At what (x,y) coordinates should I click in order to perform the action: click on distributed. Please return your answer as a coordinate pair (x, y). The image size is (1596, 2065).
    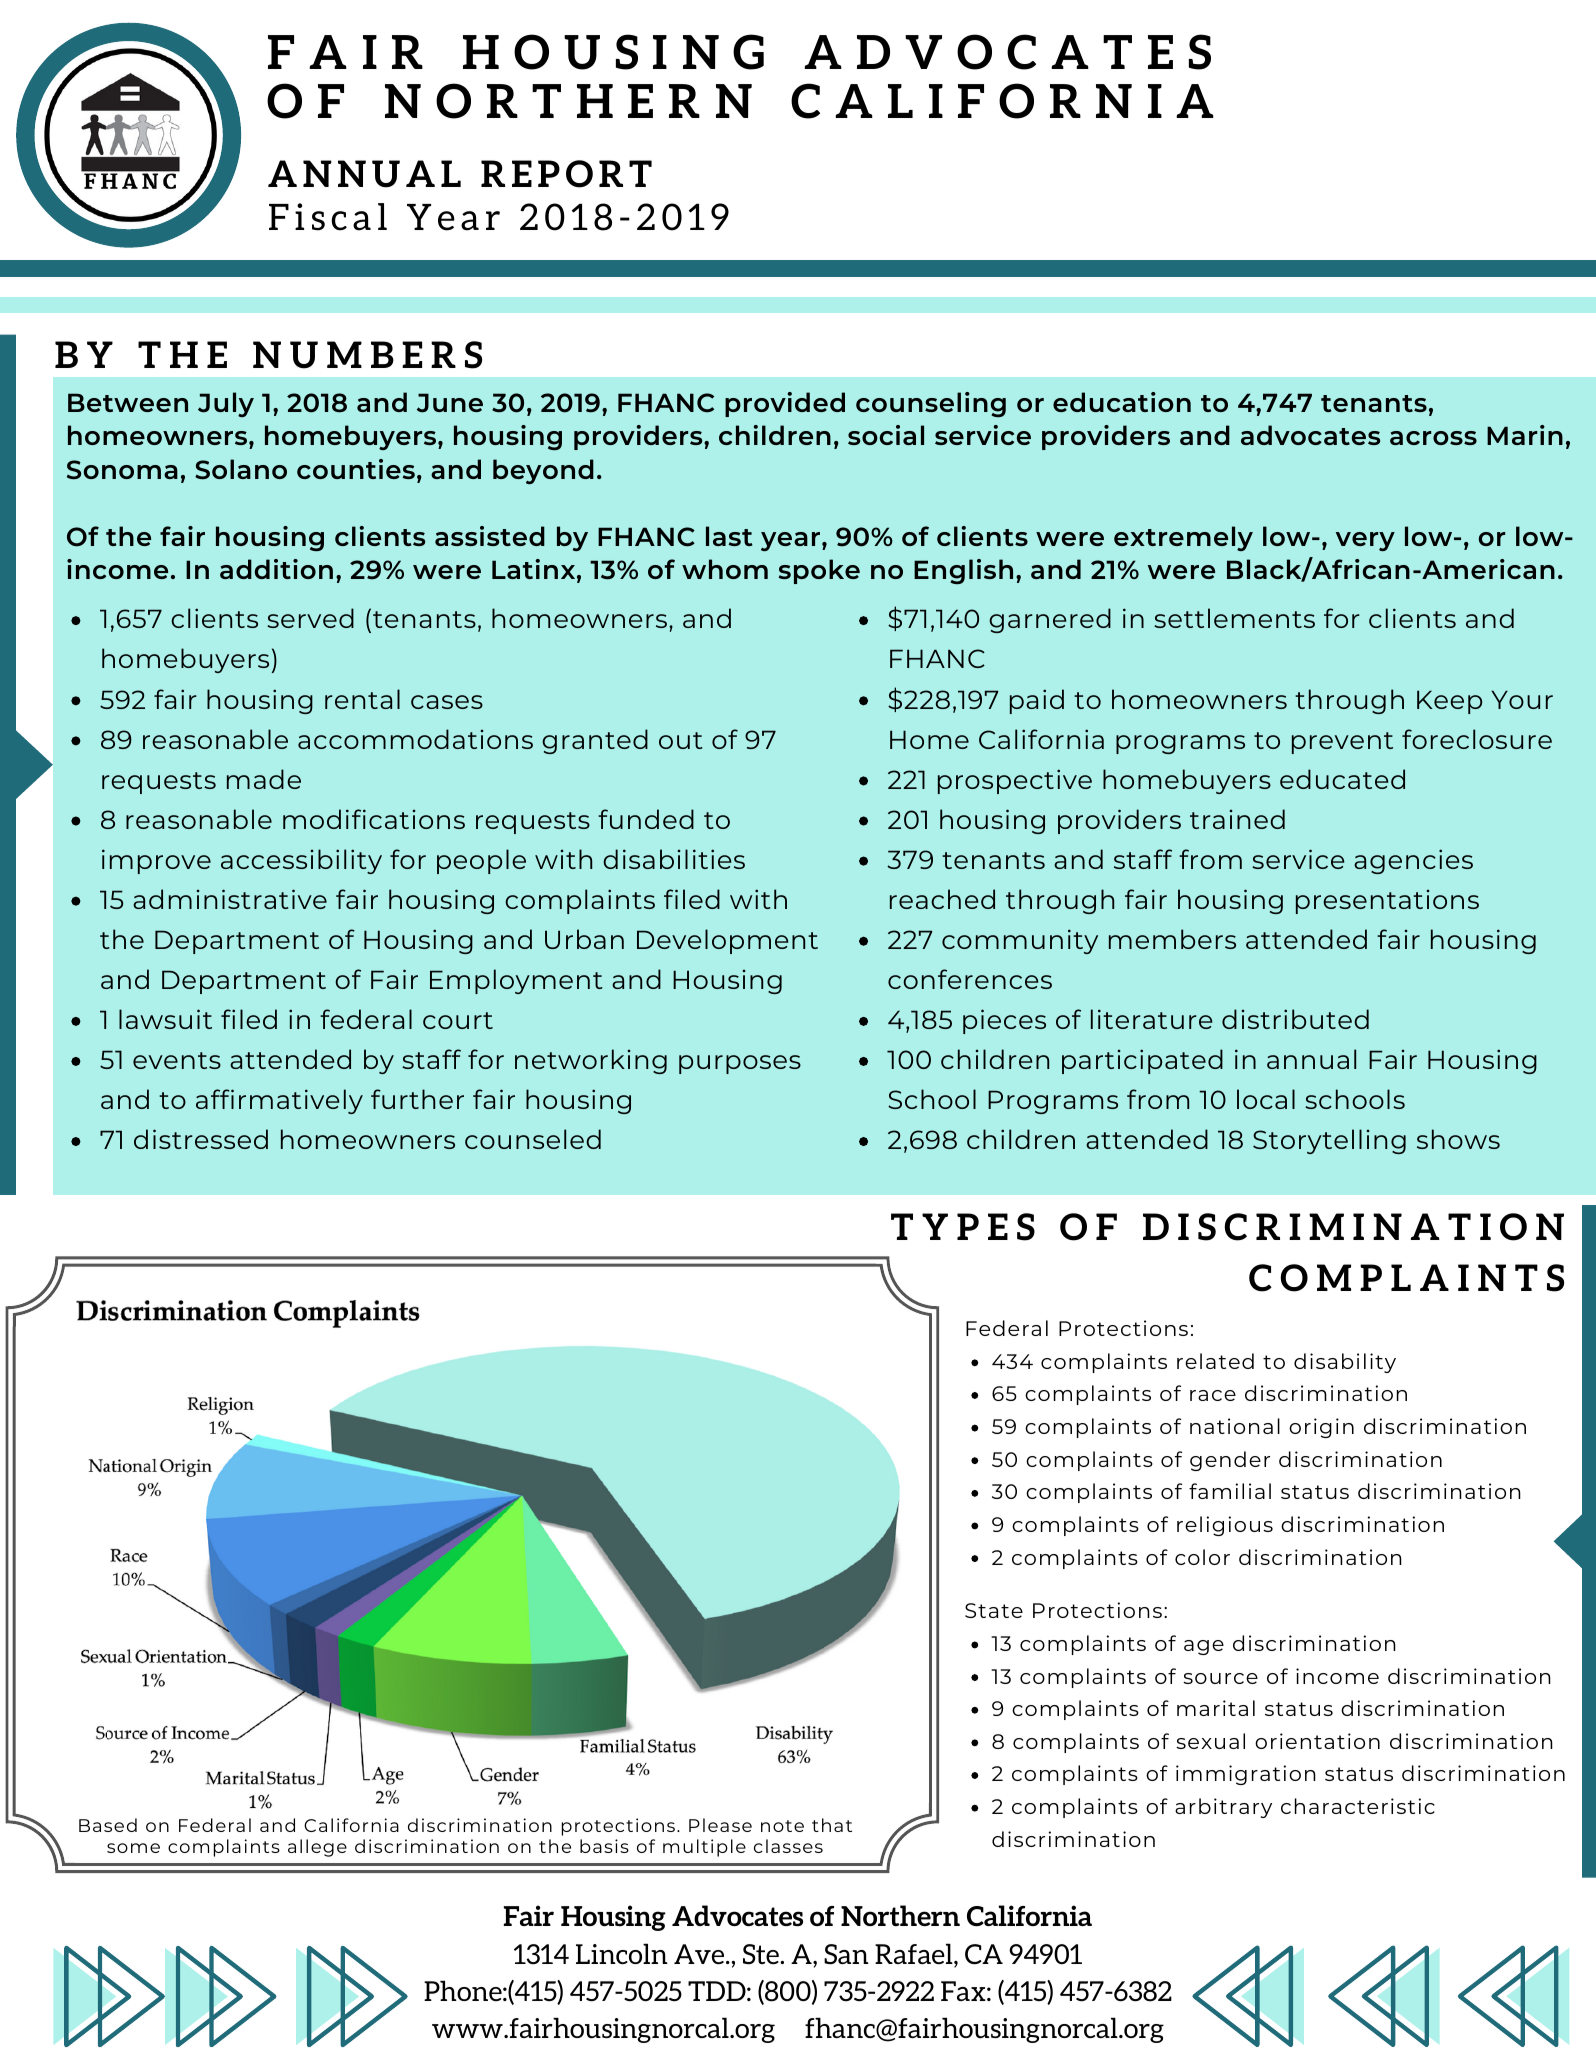
    Looking at the image, I should click on (1295, 1019).
